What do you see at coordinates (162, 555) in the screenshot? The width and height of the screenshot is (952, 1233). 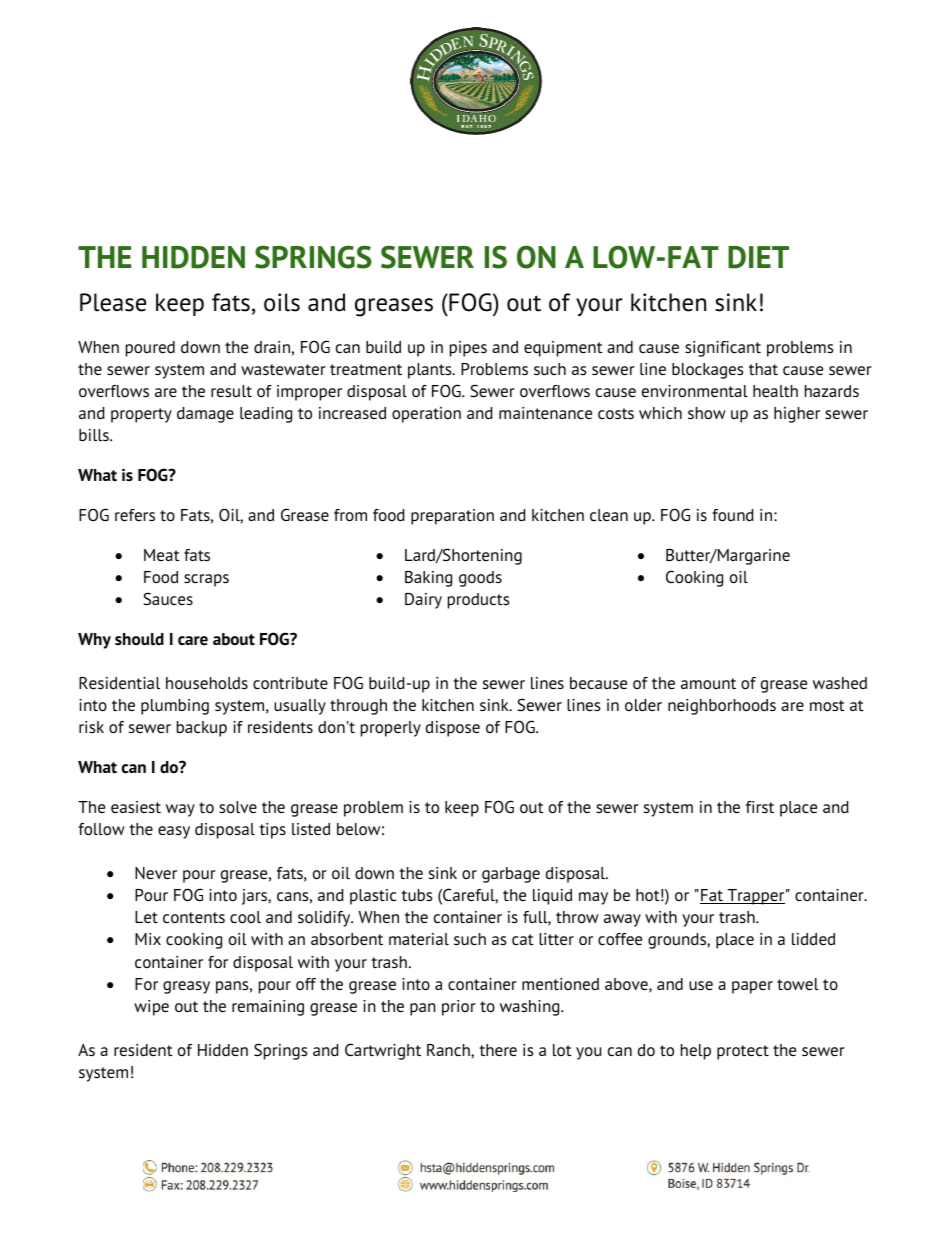 I see `Meat` at bounding box center [162, 555].
